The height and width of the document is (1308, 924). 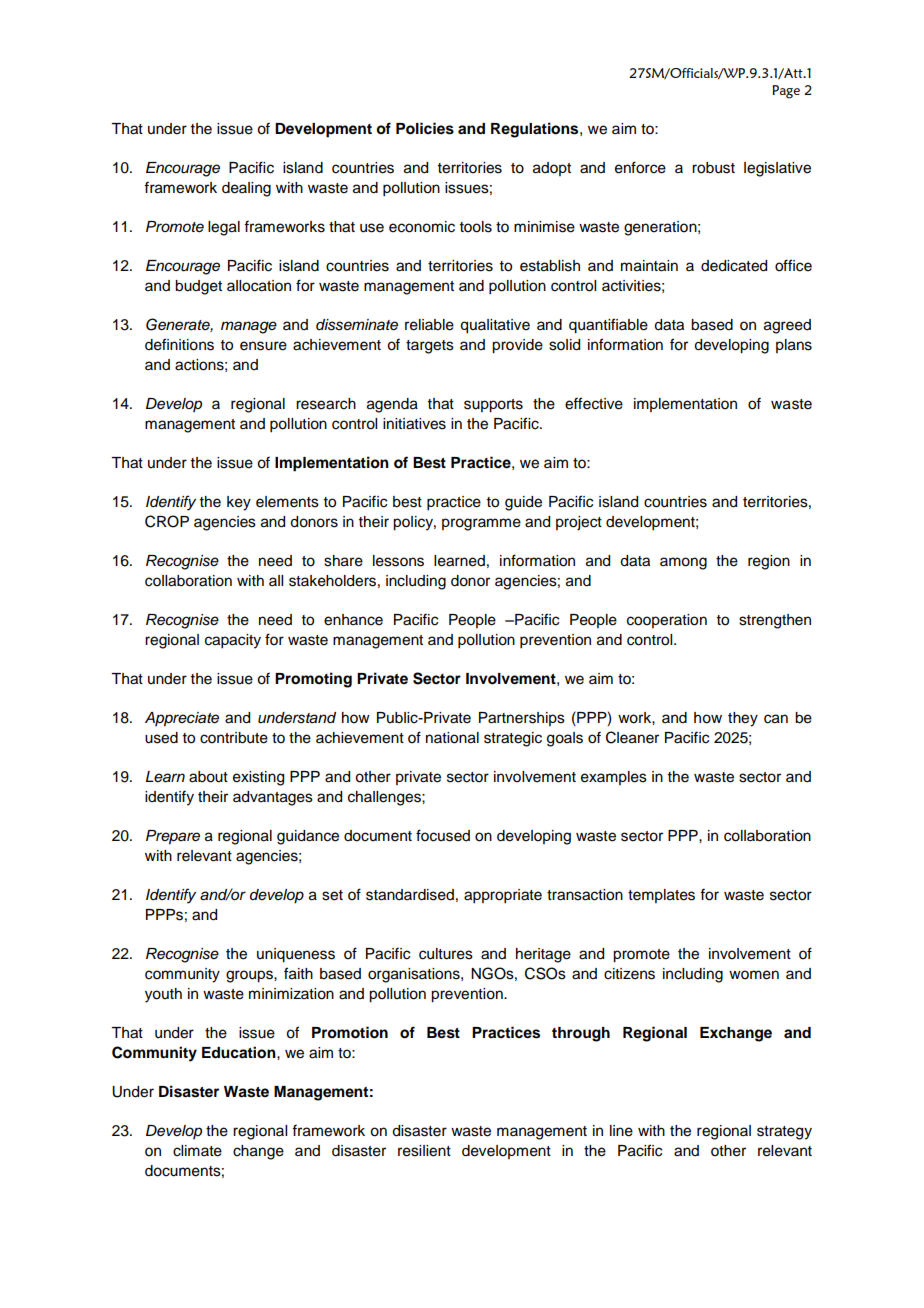 What do you see at coordinates (713, 168) in the document?
I see `robust` at bounding box center [713, 168].
